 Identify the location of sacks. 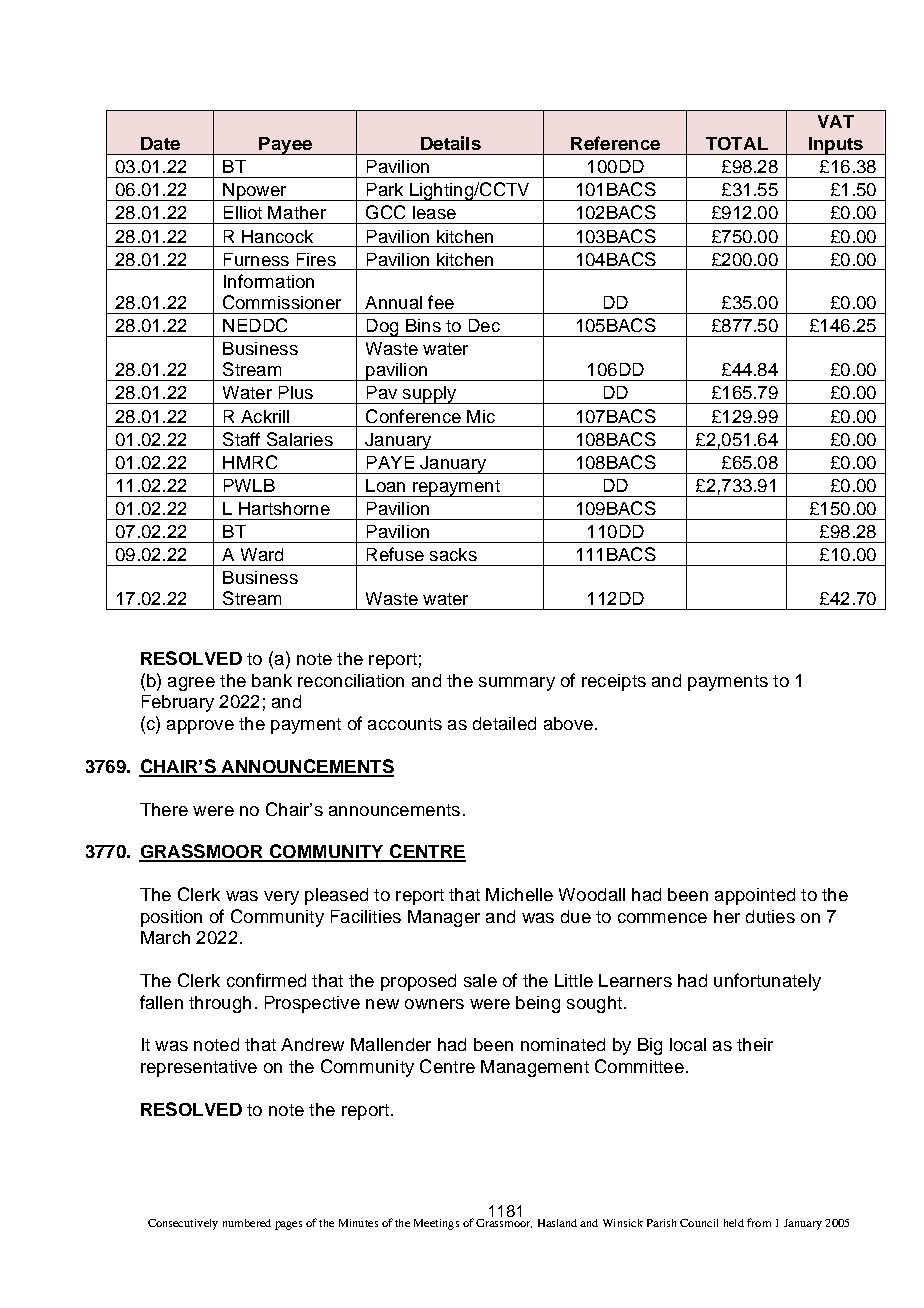
(453, 554).
